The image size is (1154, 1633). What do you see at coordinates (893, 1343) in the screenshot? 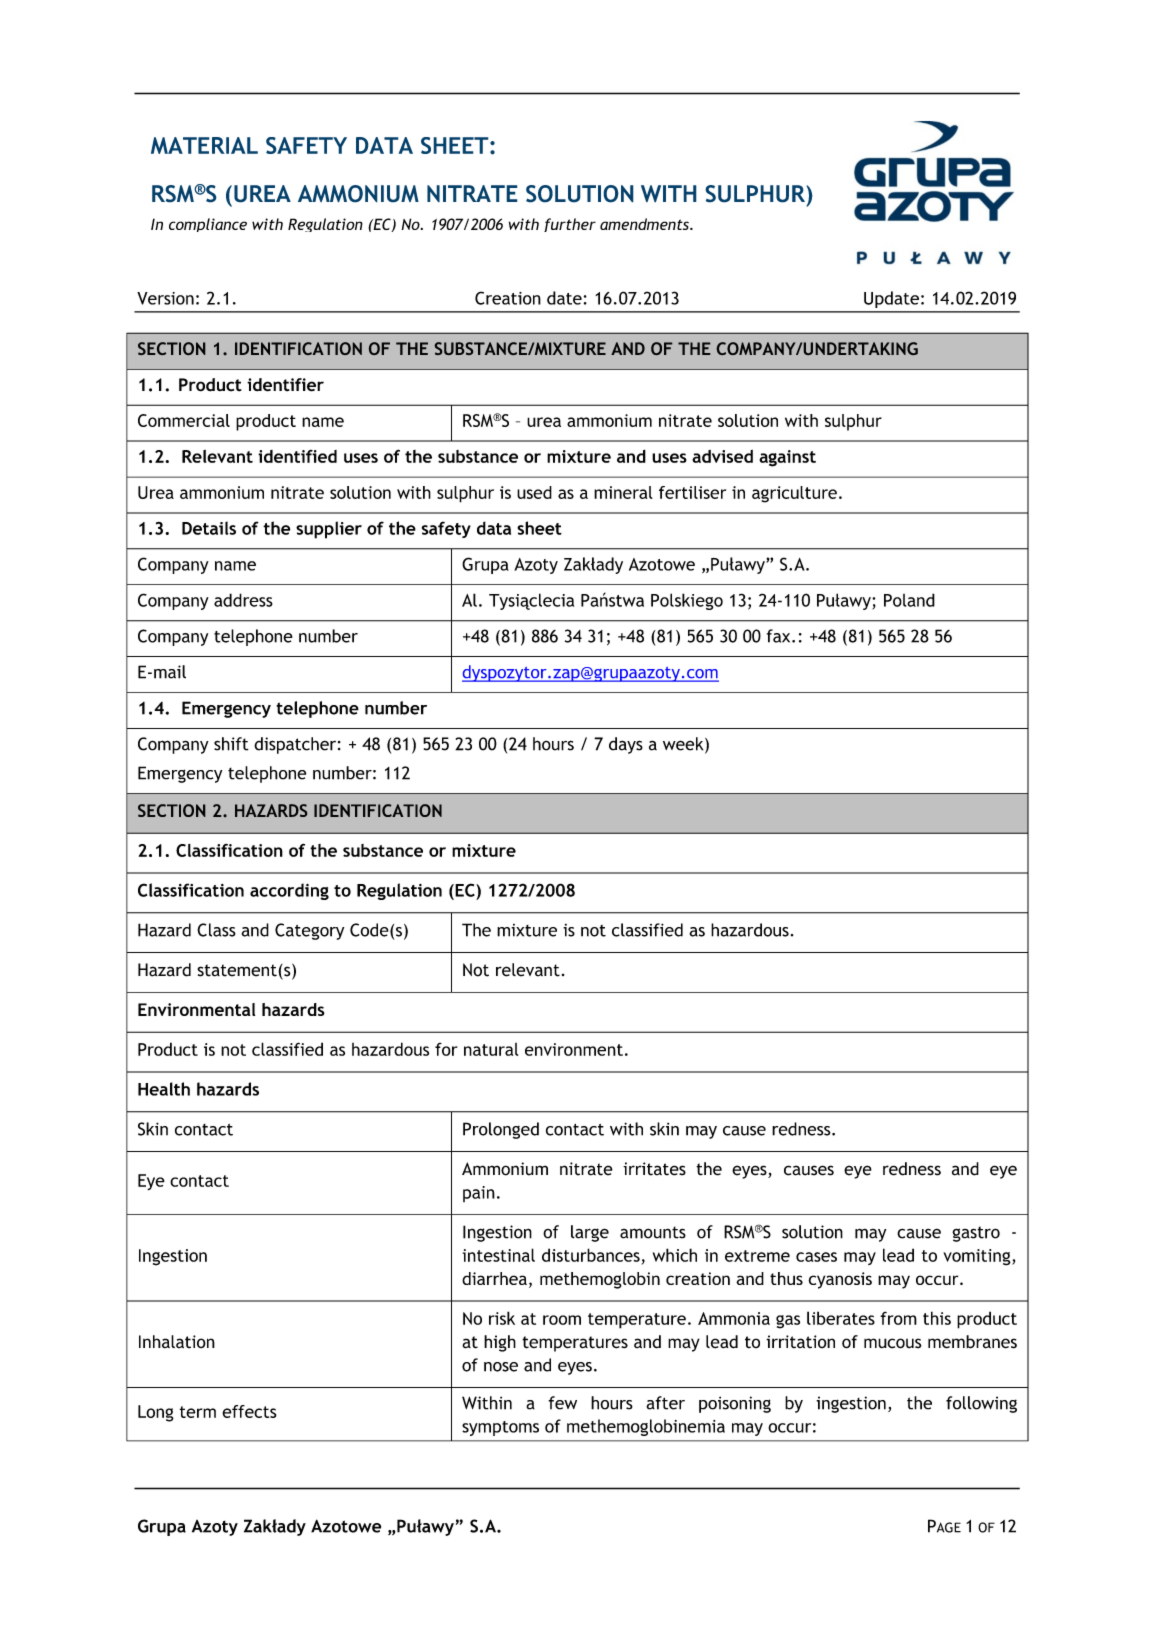
I see `mucous` at bounding box center [893, 1343].
